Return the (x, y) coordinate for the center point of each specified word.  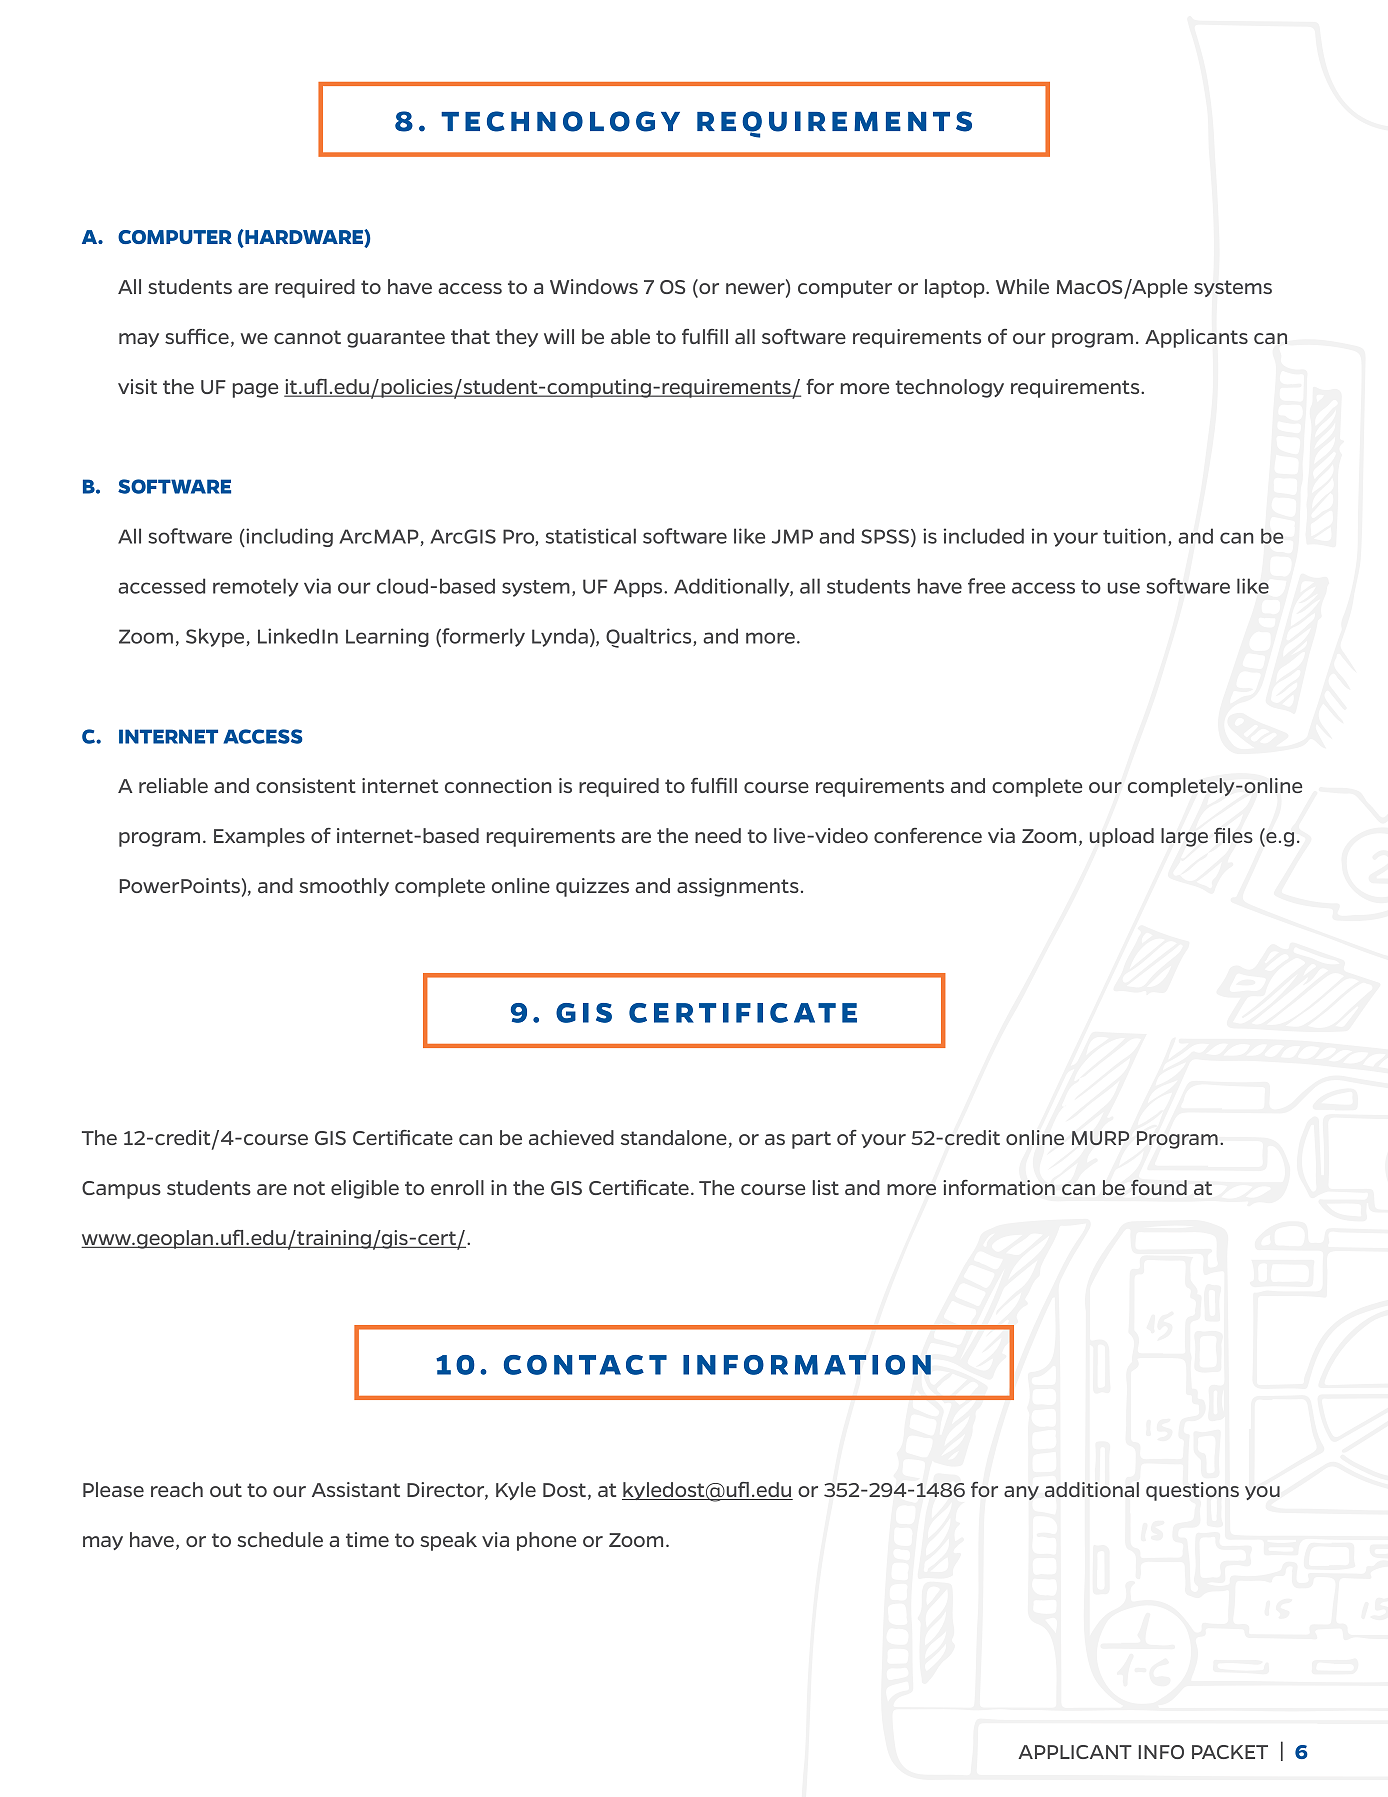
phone (546, 1541)
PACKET (1230, 1752)
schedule (280, 1539)
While (1022, 286)
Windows (594, 286)
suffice (197, 336)
